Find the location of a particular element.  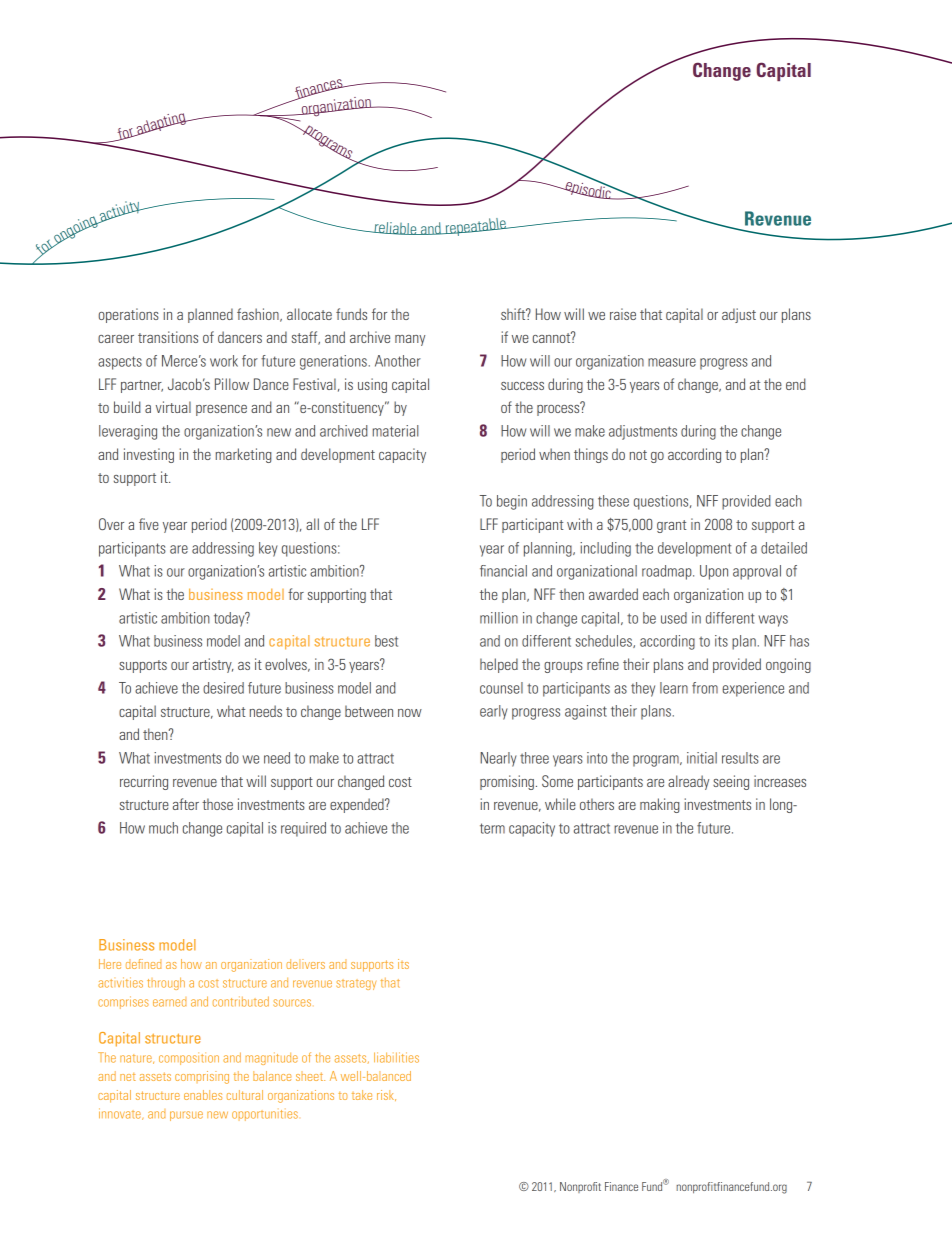

desired is located at coordinates (223, 688).
